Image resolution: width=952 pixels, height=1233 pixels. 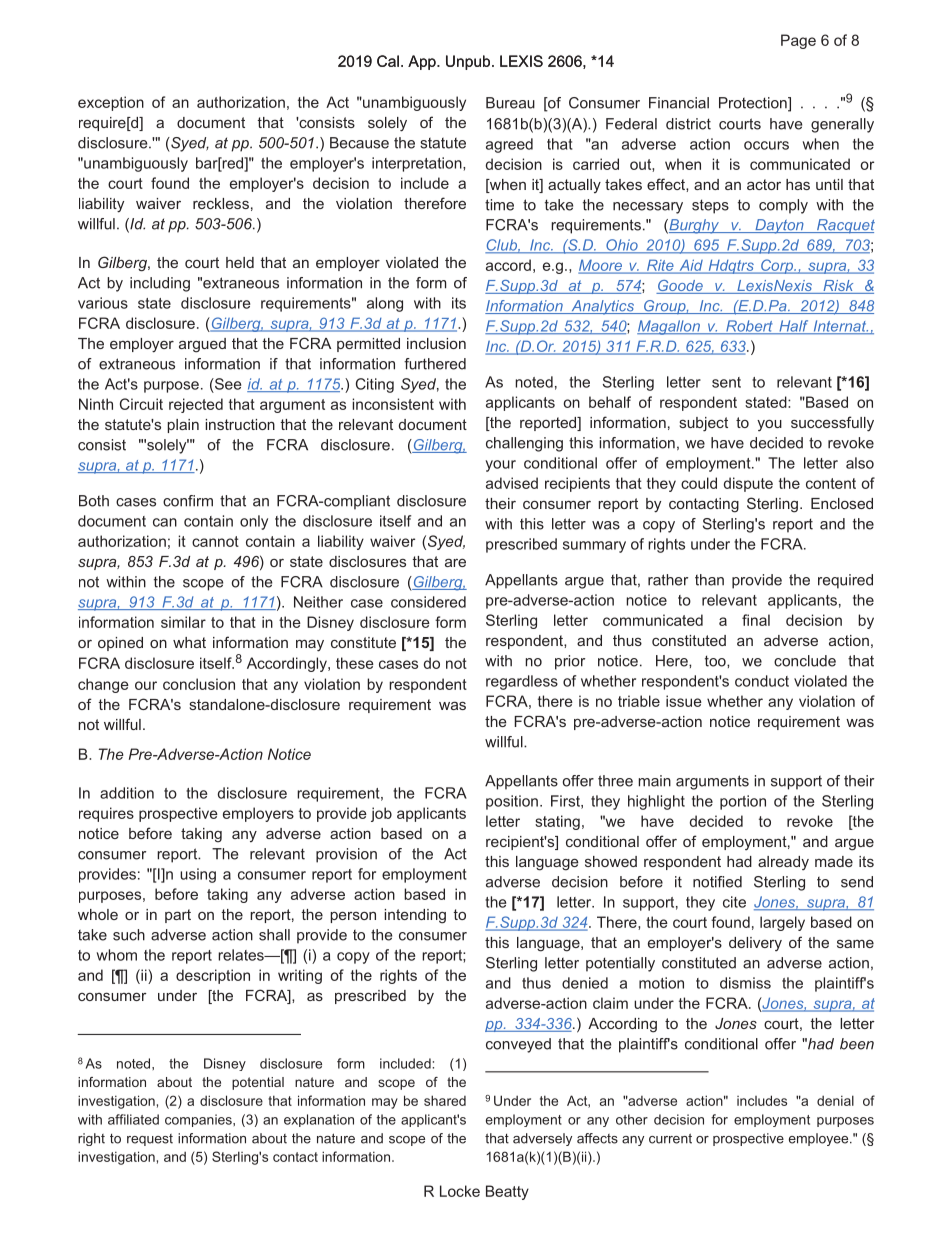 What do you see at coordinates (798, 41) in the screenshot?
I see `Page` at bounding box center [798, 41].
